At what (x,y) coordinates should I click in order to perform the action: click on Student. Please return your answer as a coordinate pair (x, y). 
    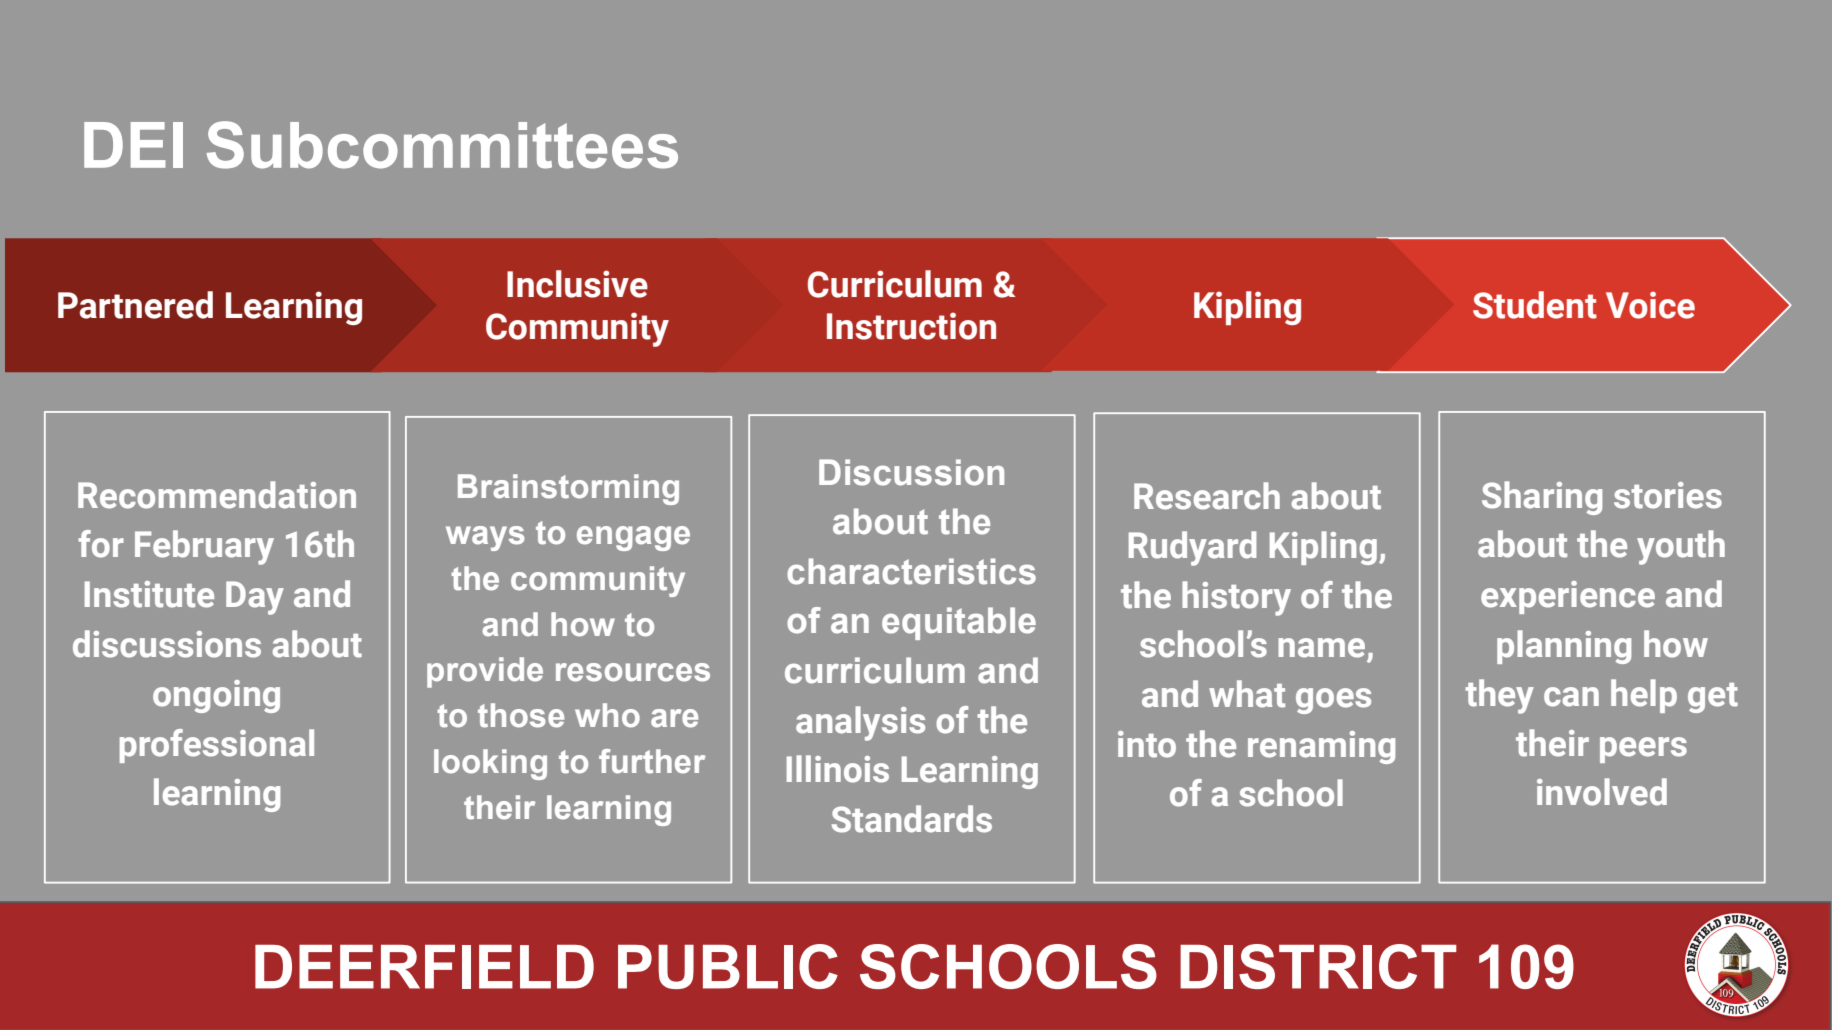
    Looking at the image, I should click on (1535, 305).
